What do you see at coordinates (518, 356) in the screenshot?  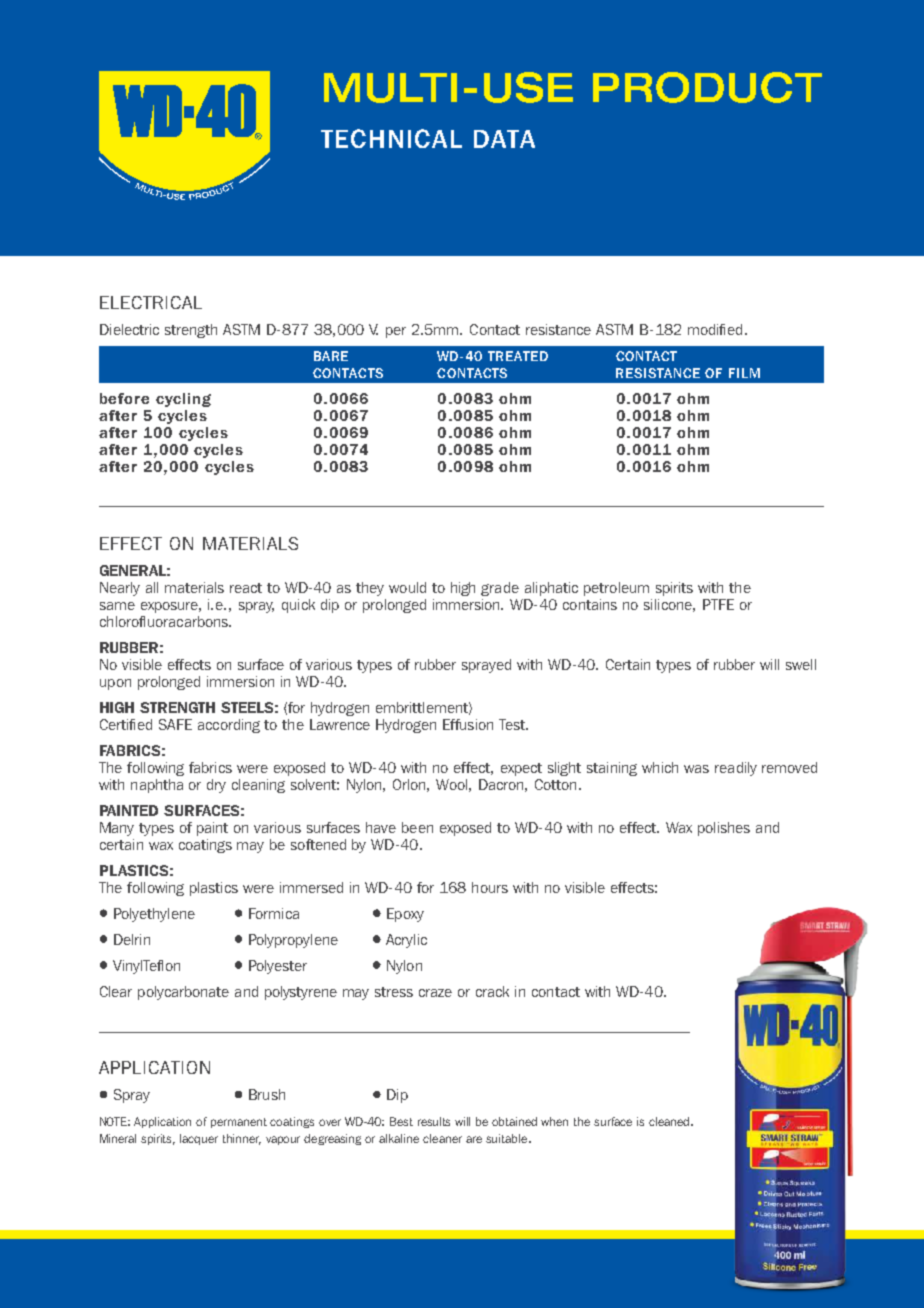 I see `TREATED` at bounding box center [518, 356].
